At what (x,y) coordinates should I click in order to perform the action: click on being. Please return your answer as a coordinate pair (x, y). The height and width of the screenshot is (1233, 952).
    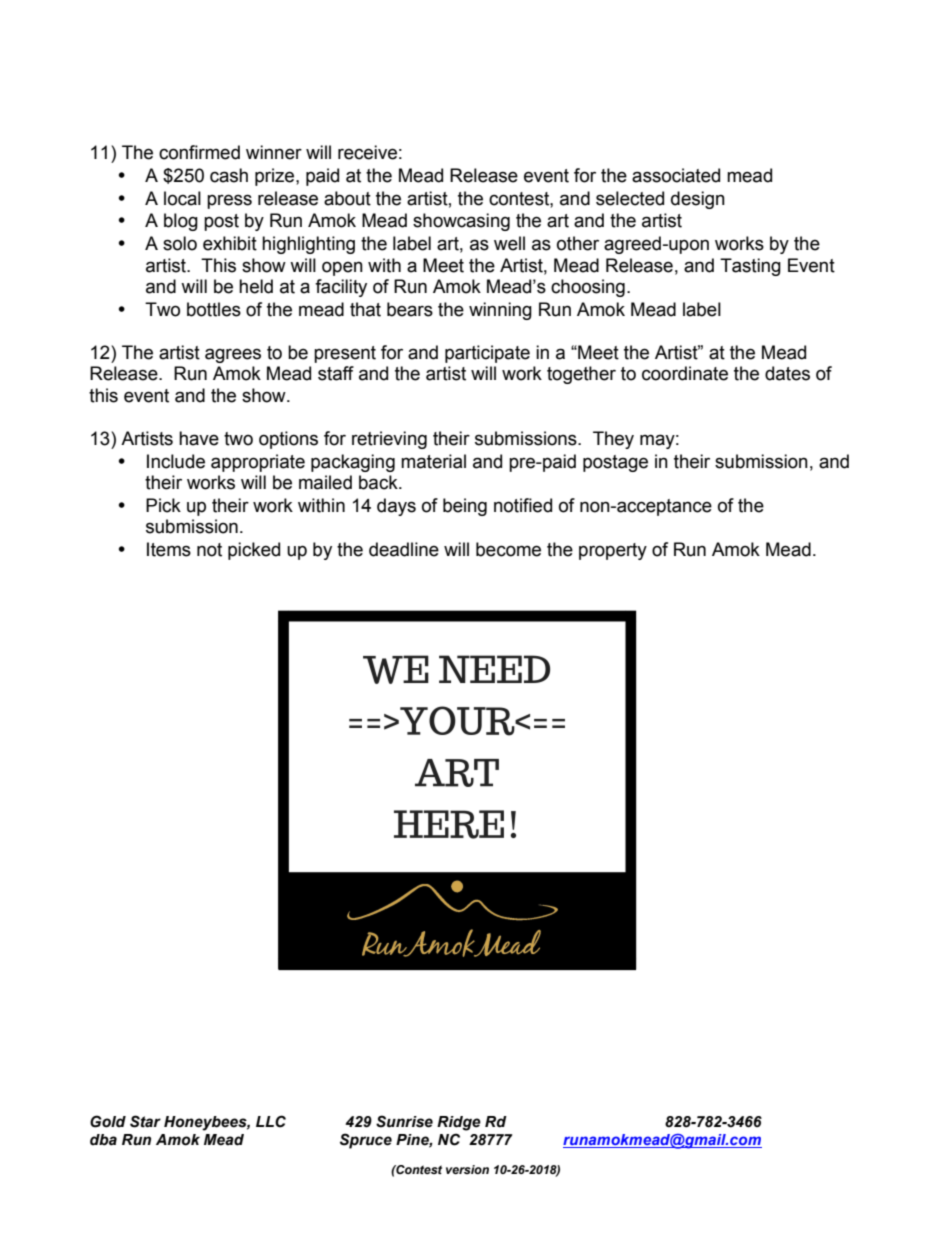
    Looking at the image, I should click on (465, 507).
